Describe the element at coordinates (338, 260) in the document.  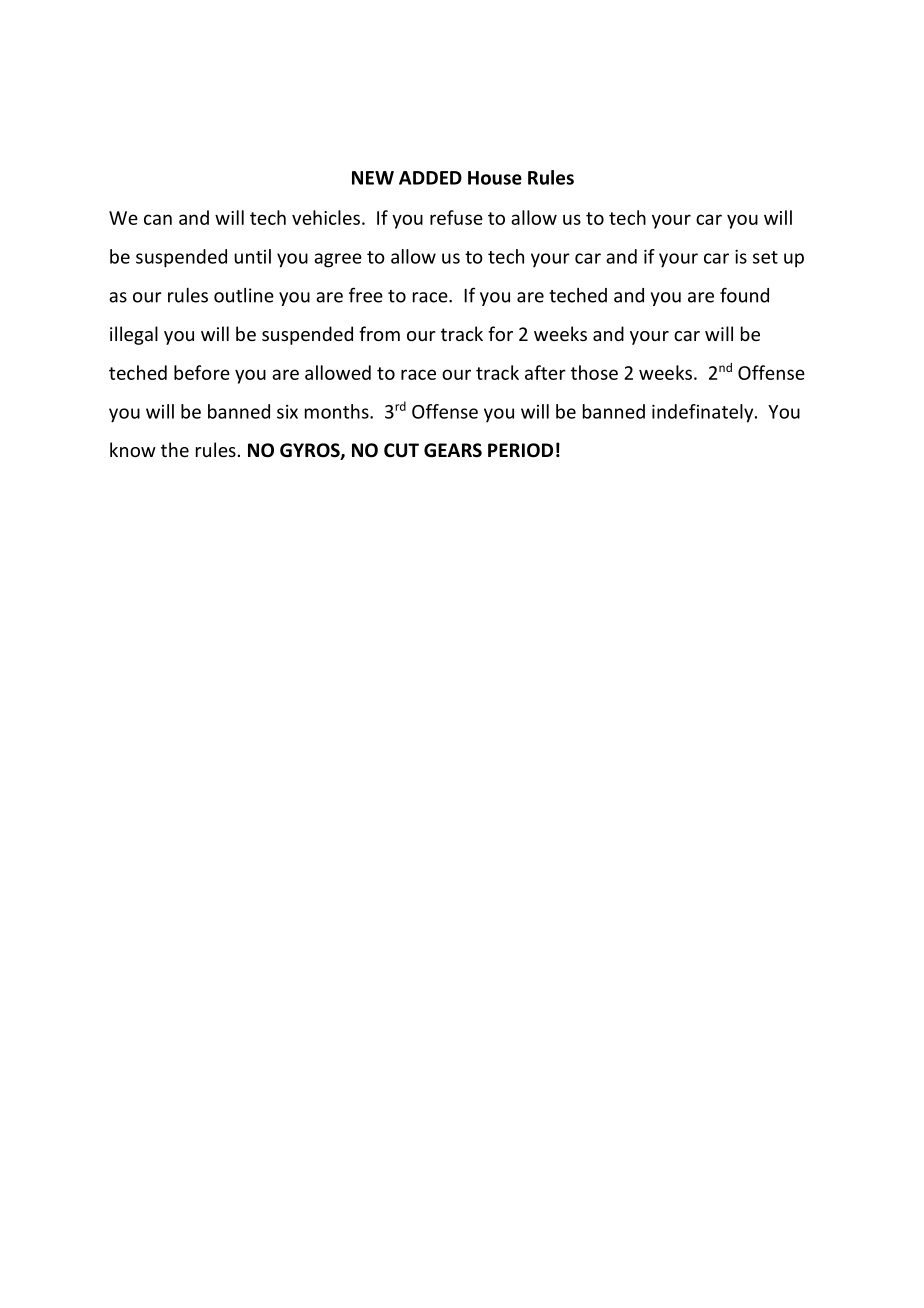
I see `agree` at that location.
